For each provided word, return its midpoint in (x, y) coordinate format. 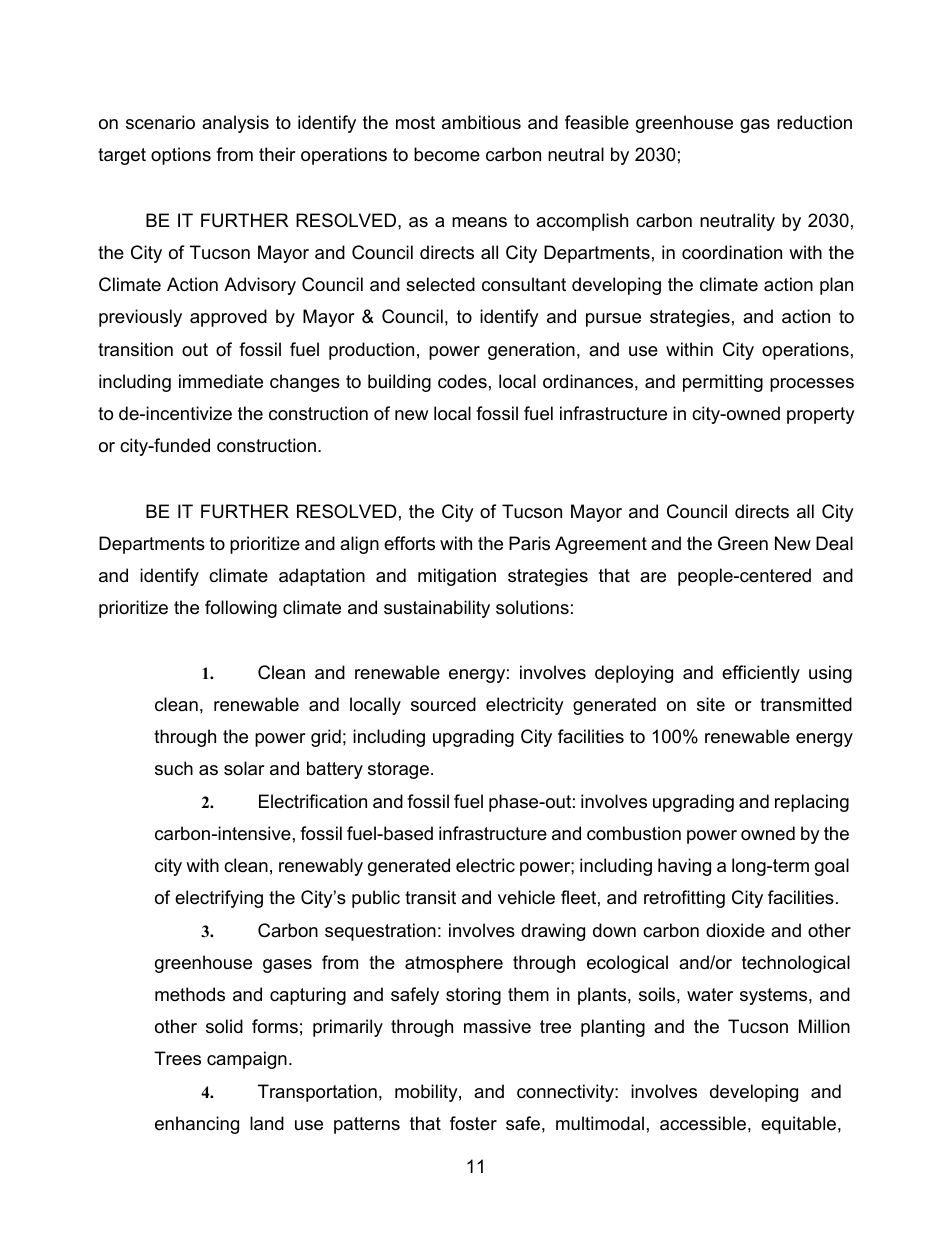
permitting (723, 383)
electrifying (219, 899)
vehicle (526, 897)
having (684, 867)
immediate (221, 381)
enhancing (197, 1125)
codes (462, 381)
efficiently (761, 674)
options (181, 156)
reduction (814, 122)
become (447, 154)
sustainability (437, 609)
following (241, 609)
